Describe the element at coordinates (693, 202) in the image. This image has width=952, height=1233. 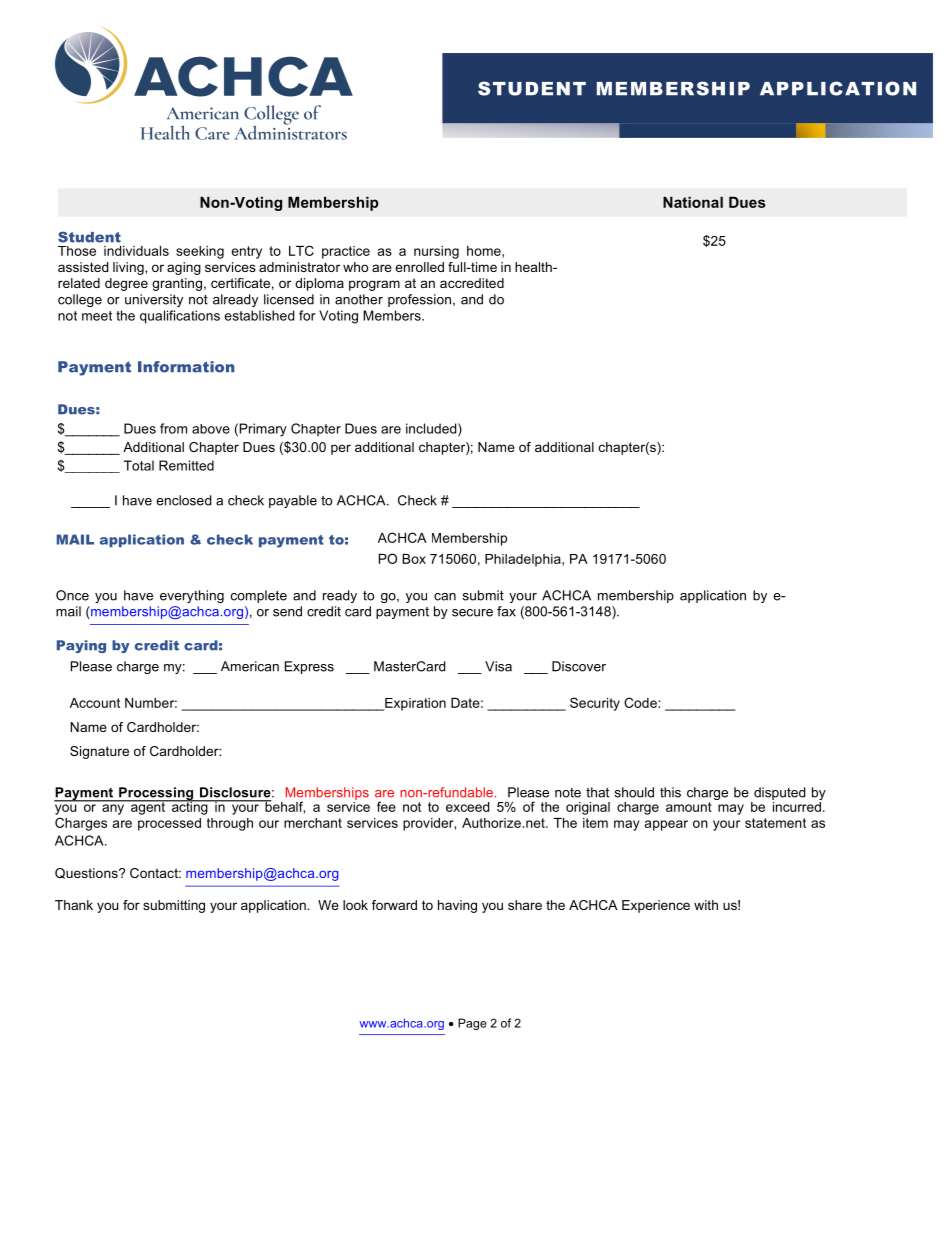
I see `National` at that location.
